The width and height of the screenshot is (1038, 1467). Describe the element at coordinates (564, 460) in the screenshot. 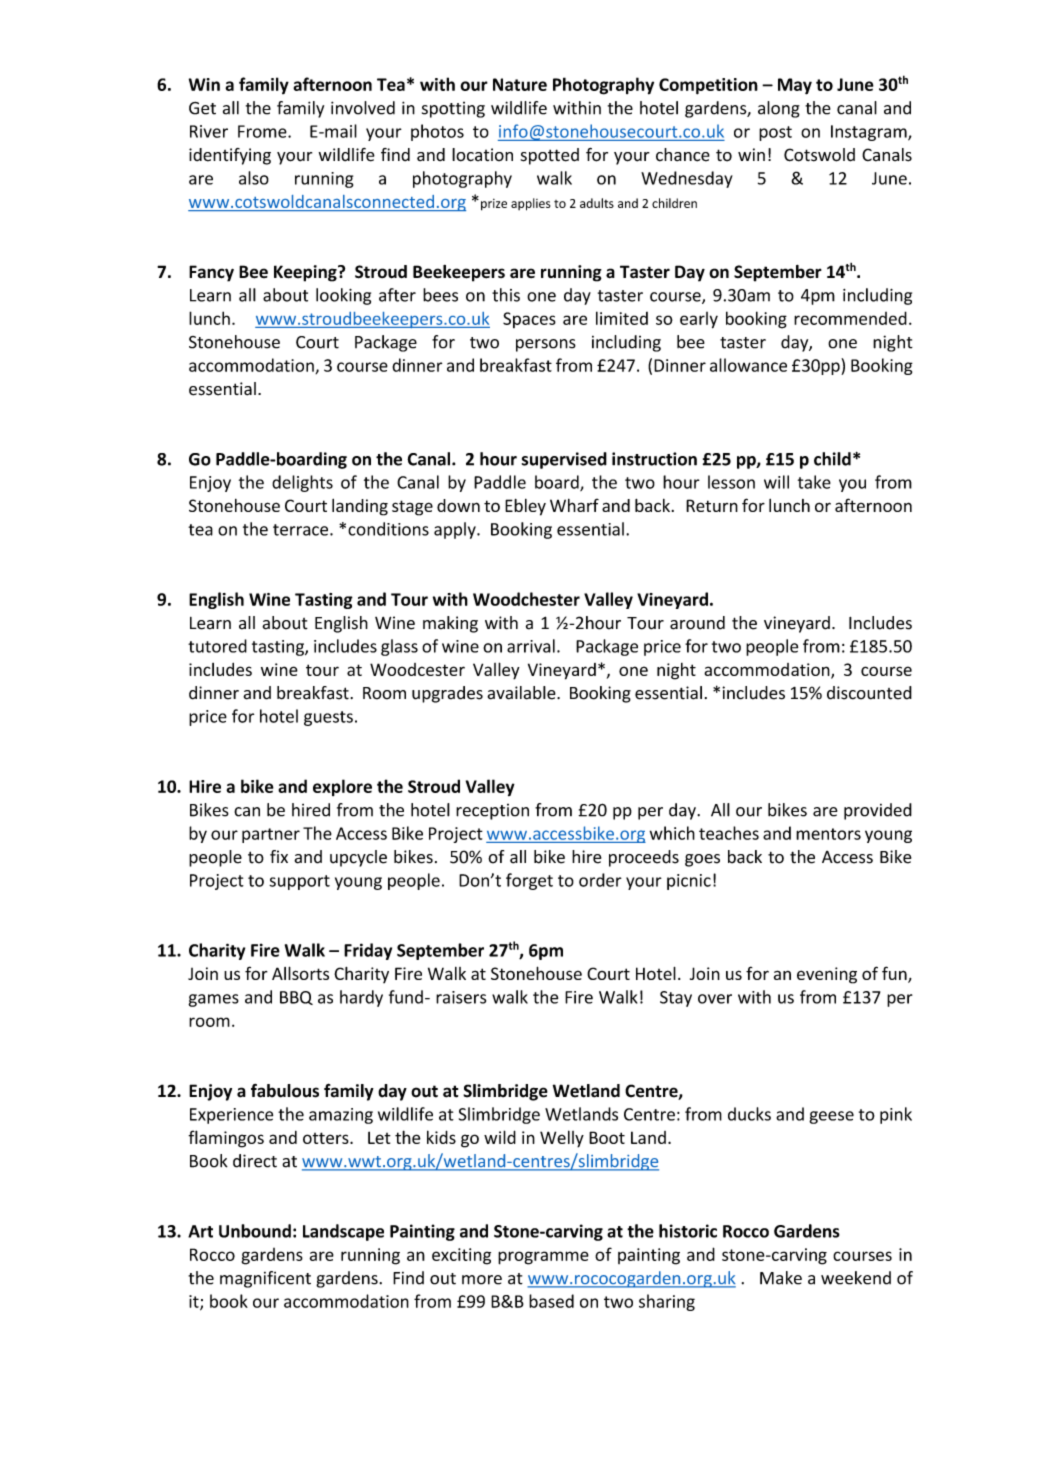

I see `supervised` at that location.
